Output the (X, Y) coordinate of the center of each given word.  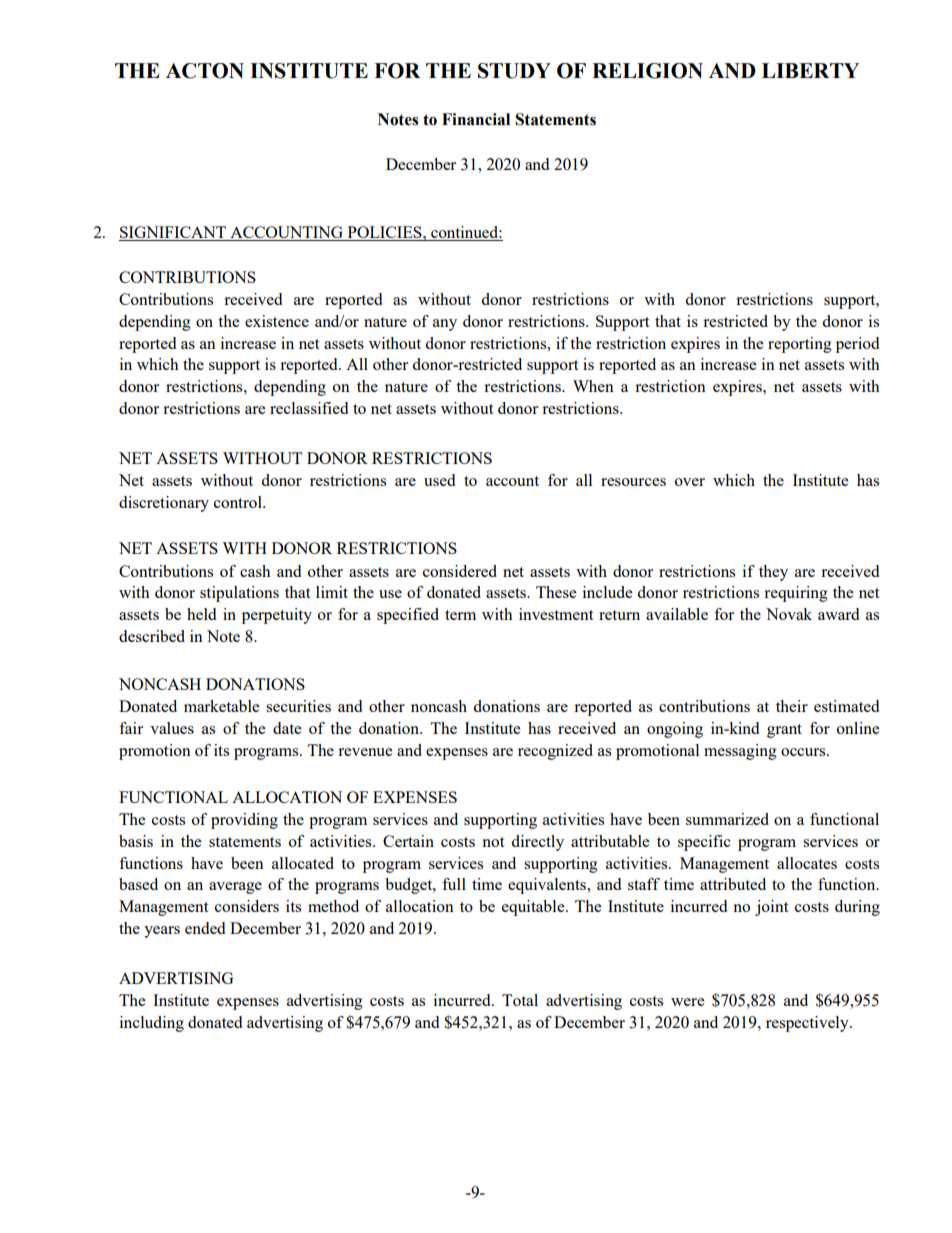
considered (460, 571)
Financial (476, 119)
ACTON (205, 71)
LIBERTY (810, 70)
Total (520, 1000)
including (152, 1024)
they (773, 573)
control (239, 502)
